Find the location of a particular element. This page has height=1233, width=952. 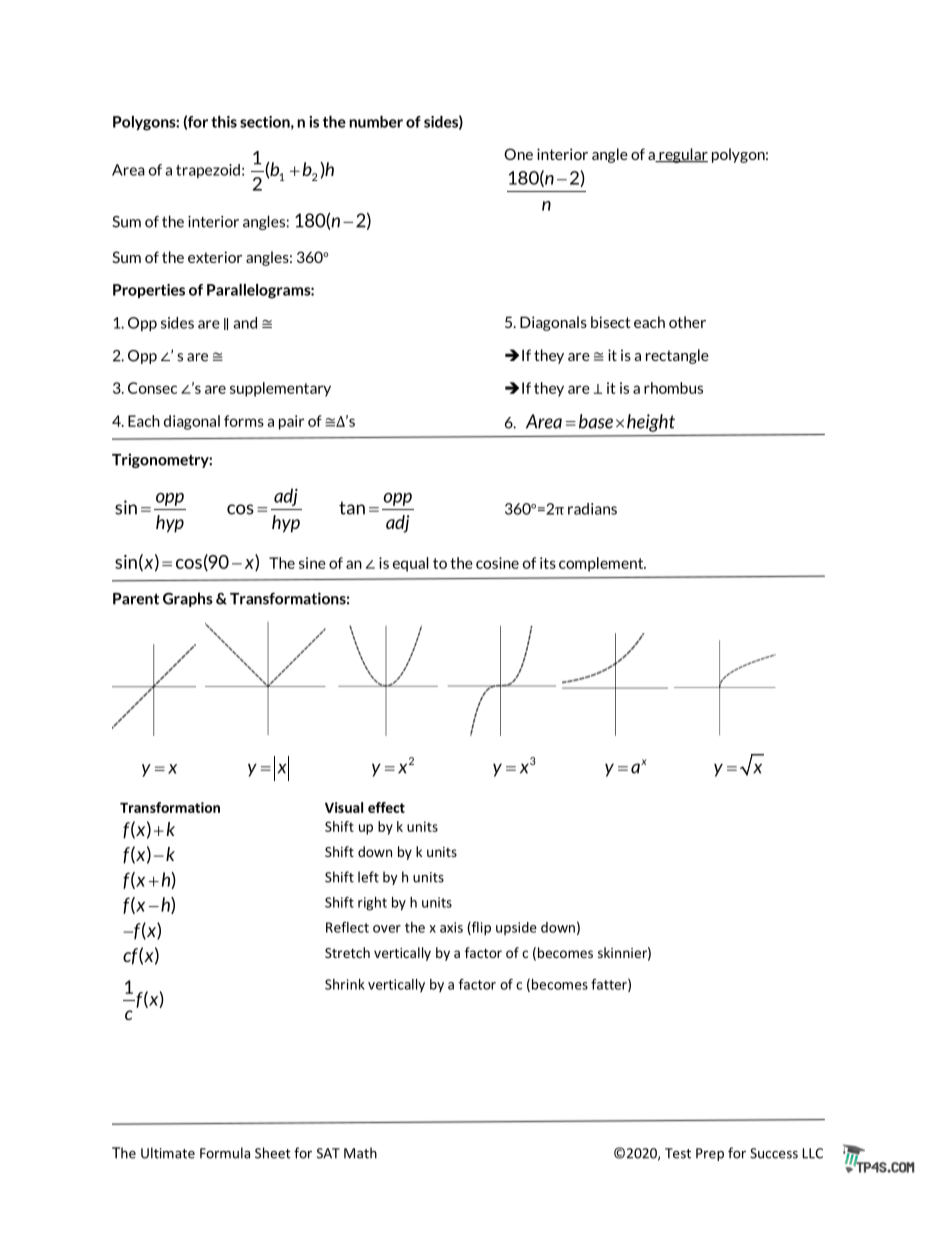

equal is located at coordinates (411, 564).
